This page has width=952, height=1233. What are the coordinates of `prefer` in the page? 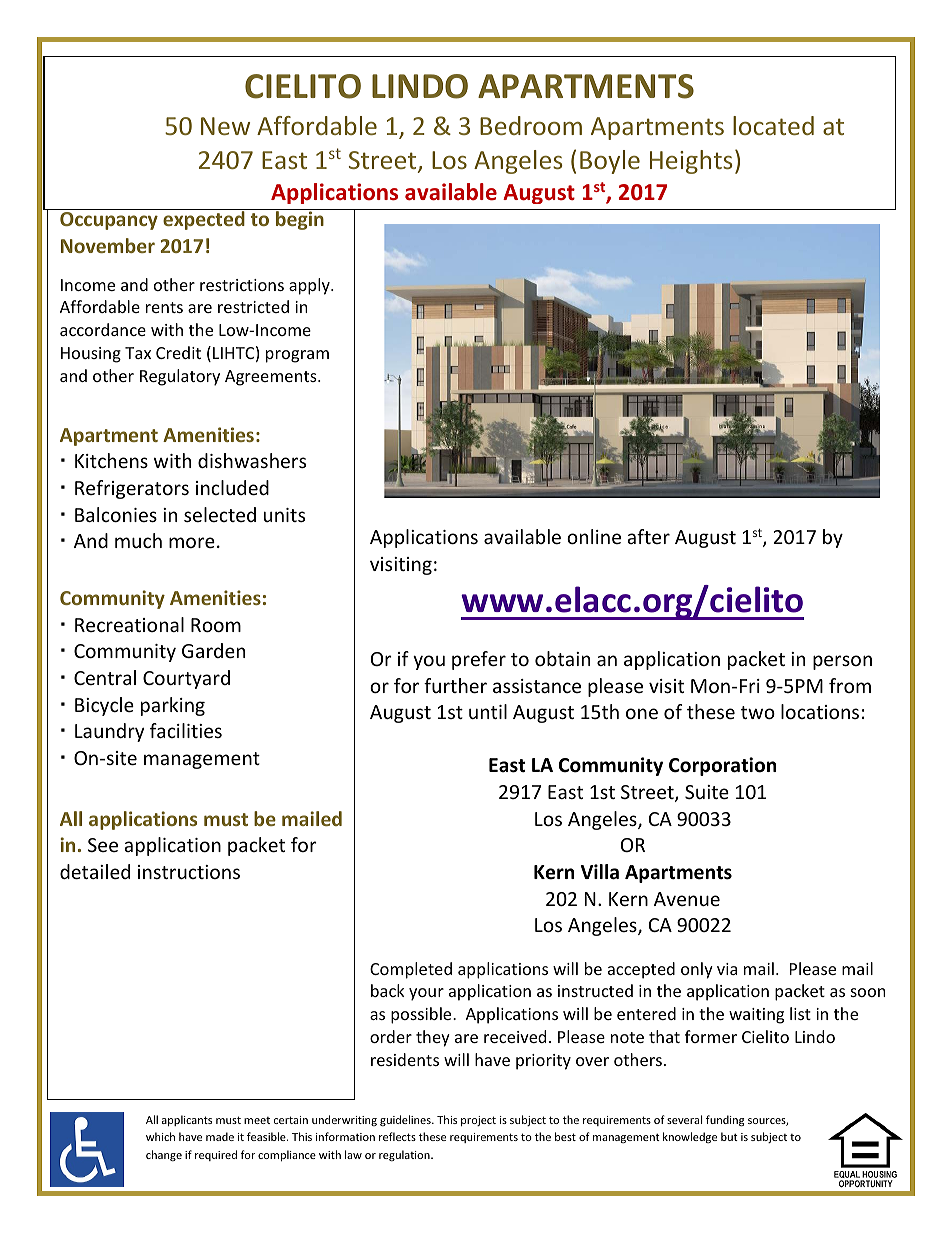 It's located at (479, 660).
